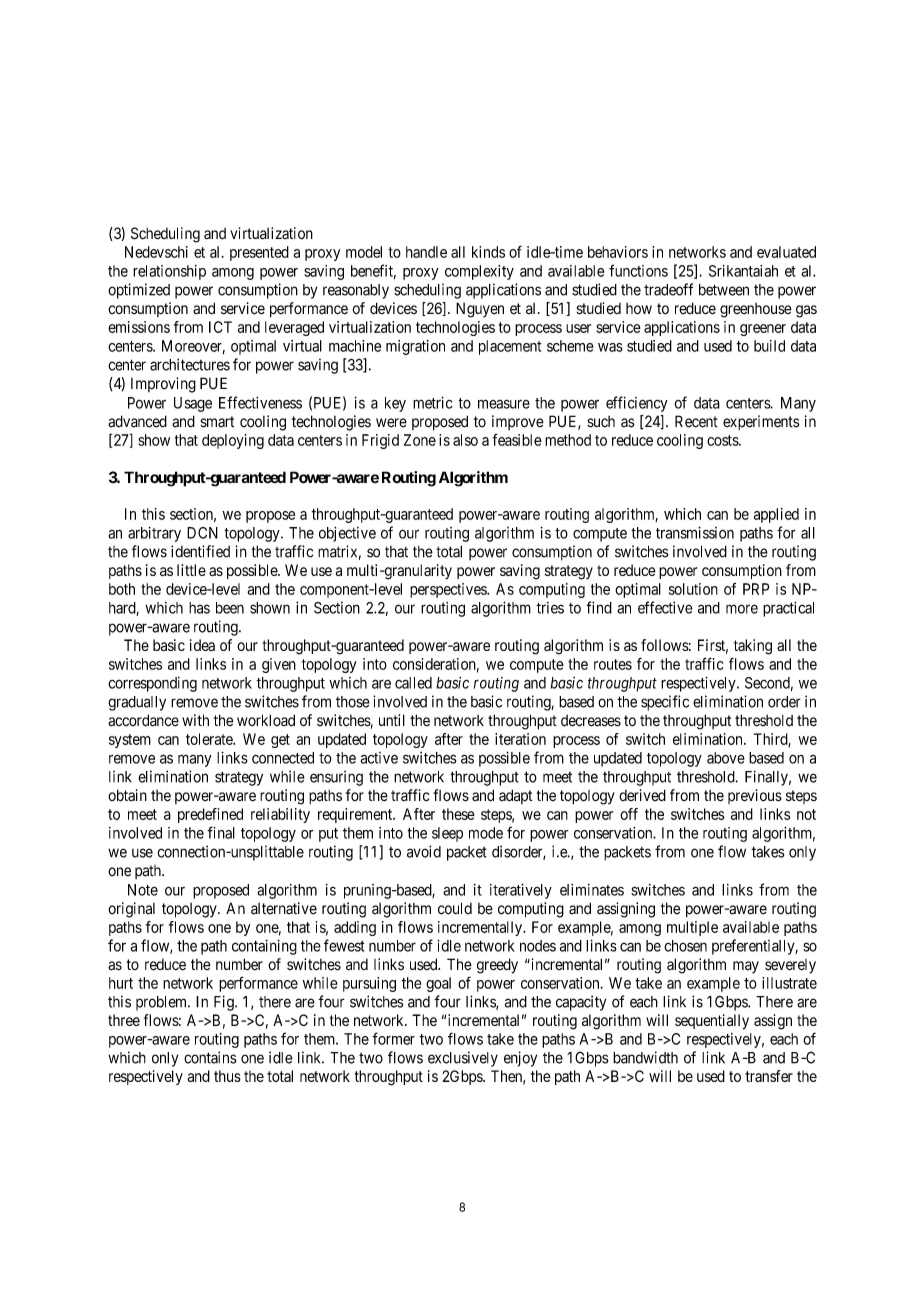  I want to click on called, so click(413, 683).
